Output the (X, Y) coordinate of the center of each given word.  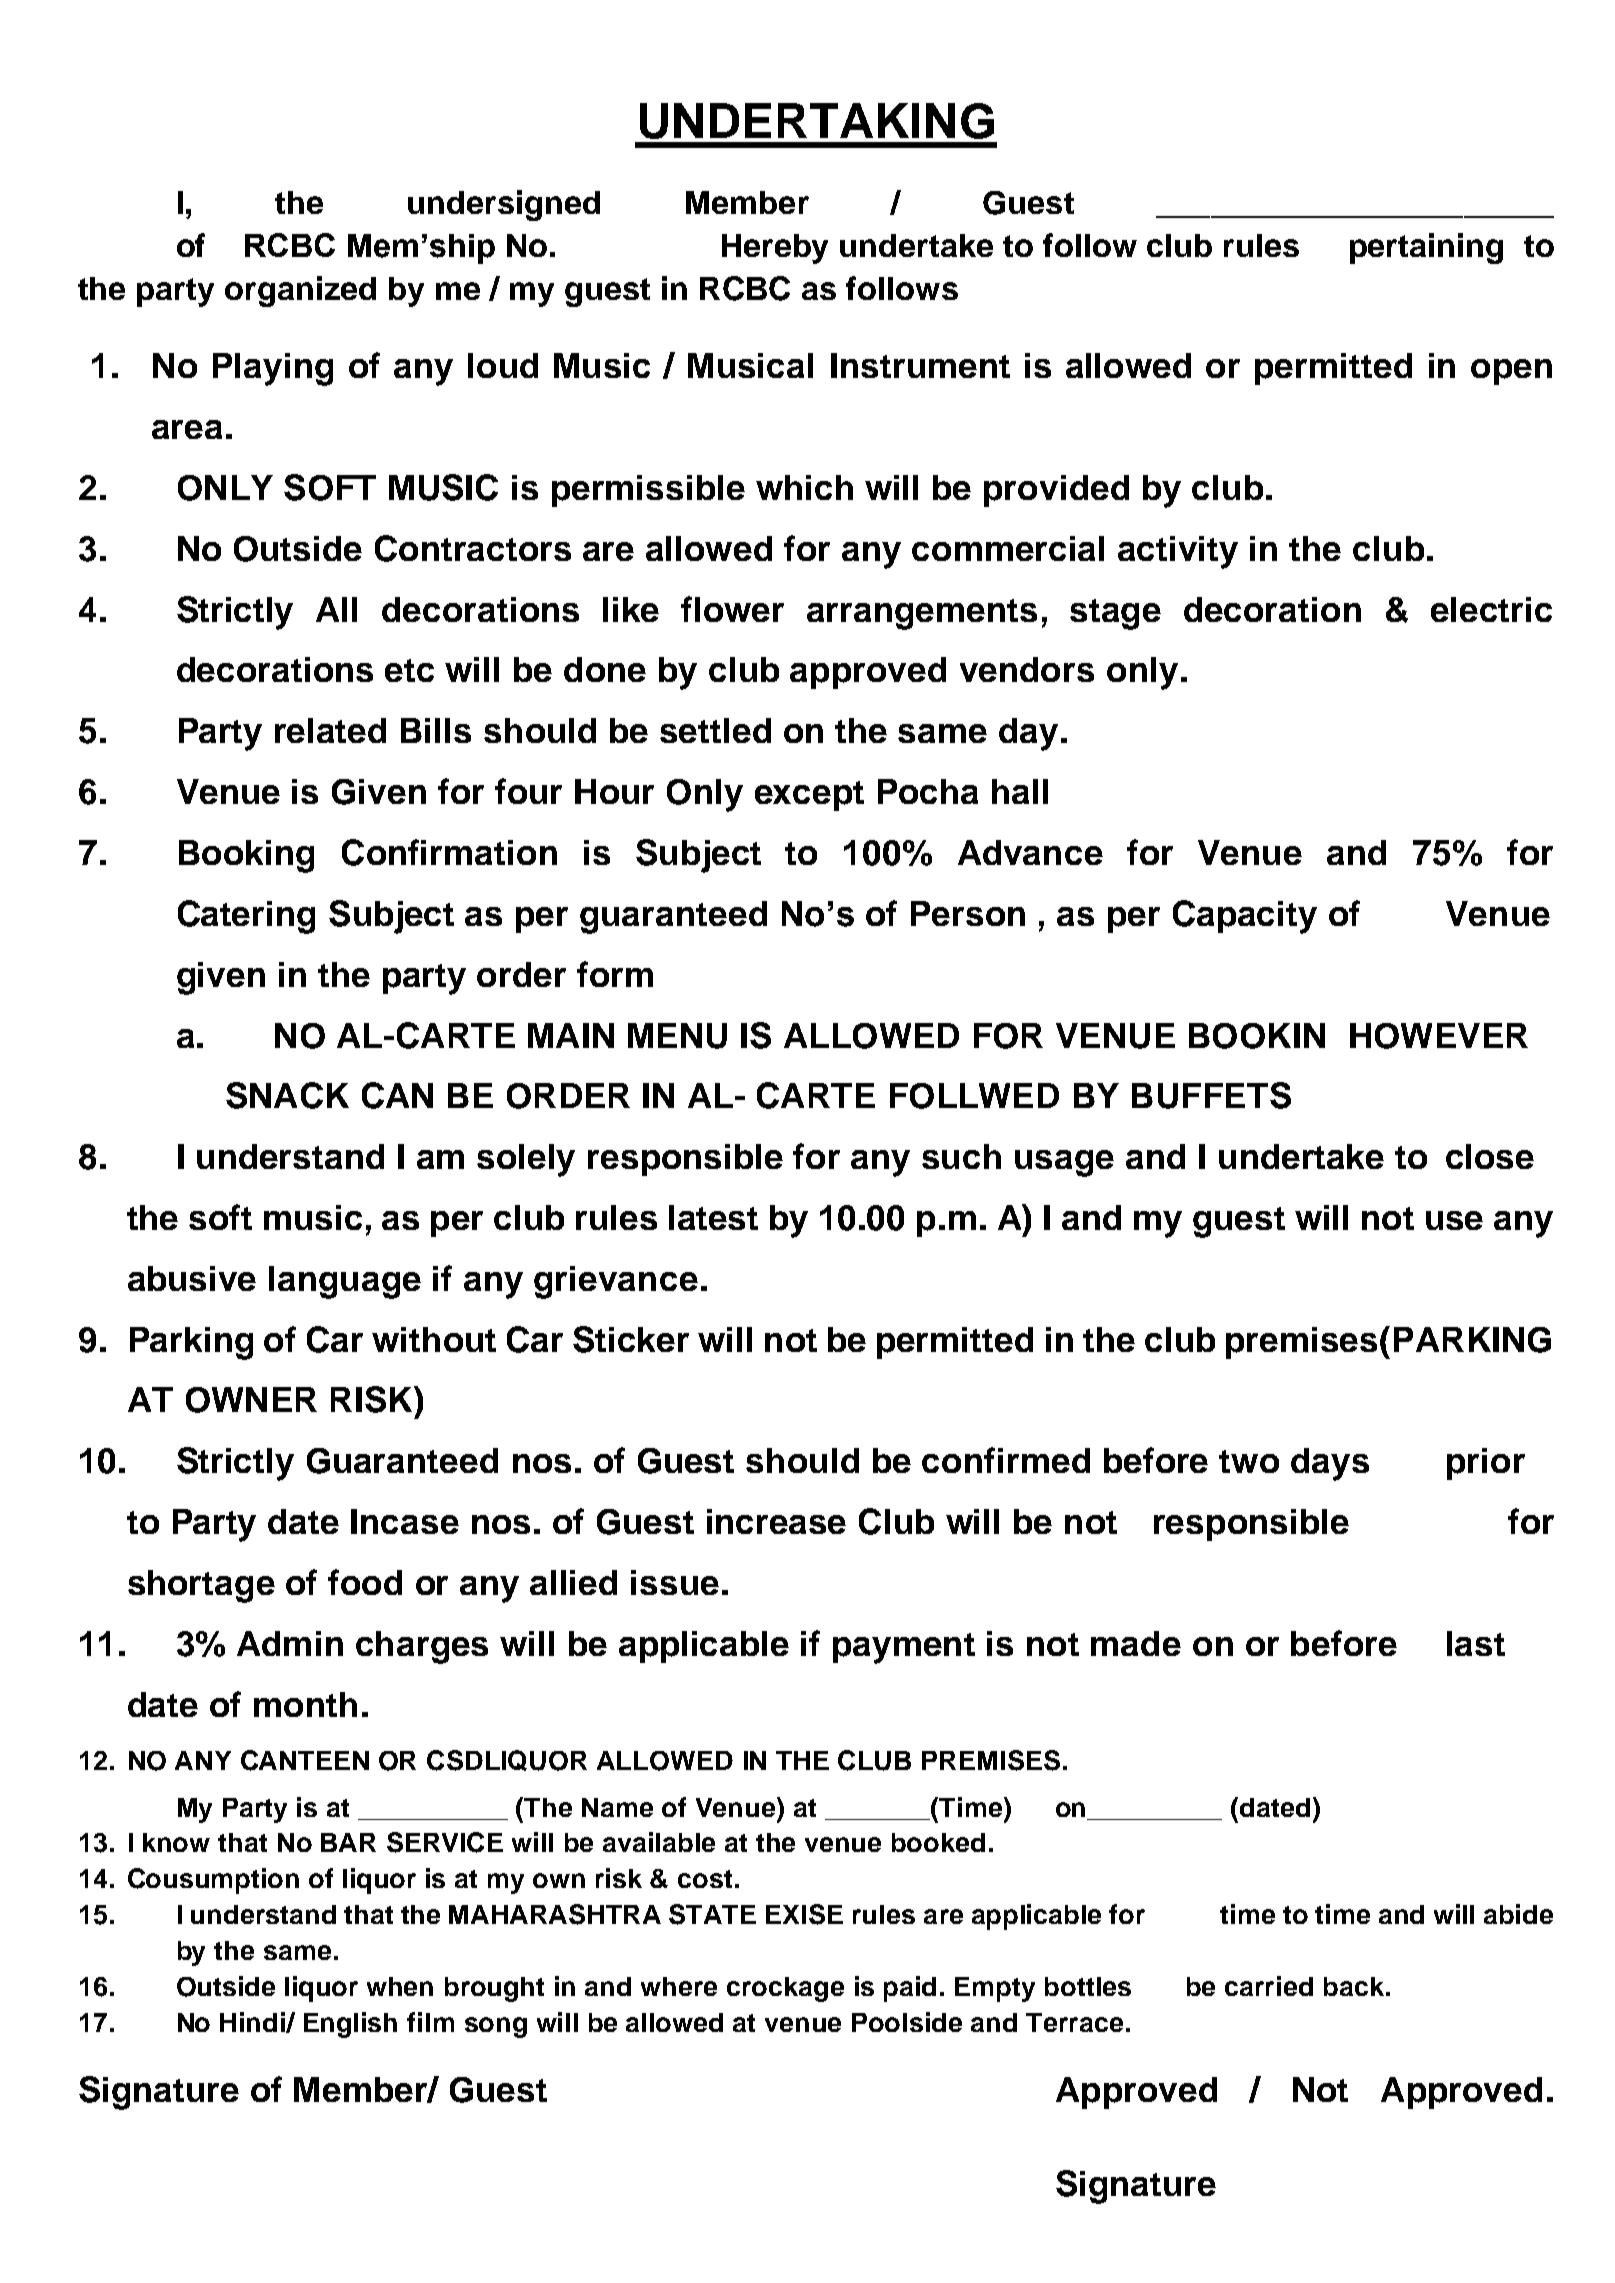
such (961, 1156)
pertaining (1426, 248)
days (1330, 1464)
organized (300, 291)
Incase (405, 1521)
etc (409, 670)
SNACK (287, 1095)
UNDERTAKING (817, 121)
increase (776, 1521)
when (400, 1986)
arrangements (922, 614)
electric (1491, 609)
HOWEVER (1439, 1036)
